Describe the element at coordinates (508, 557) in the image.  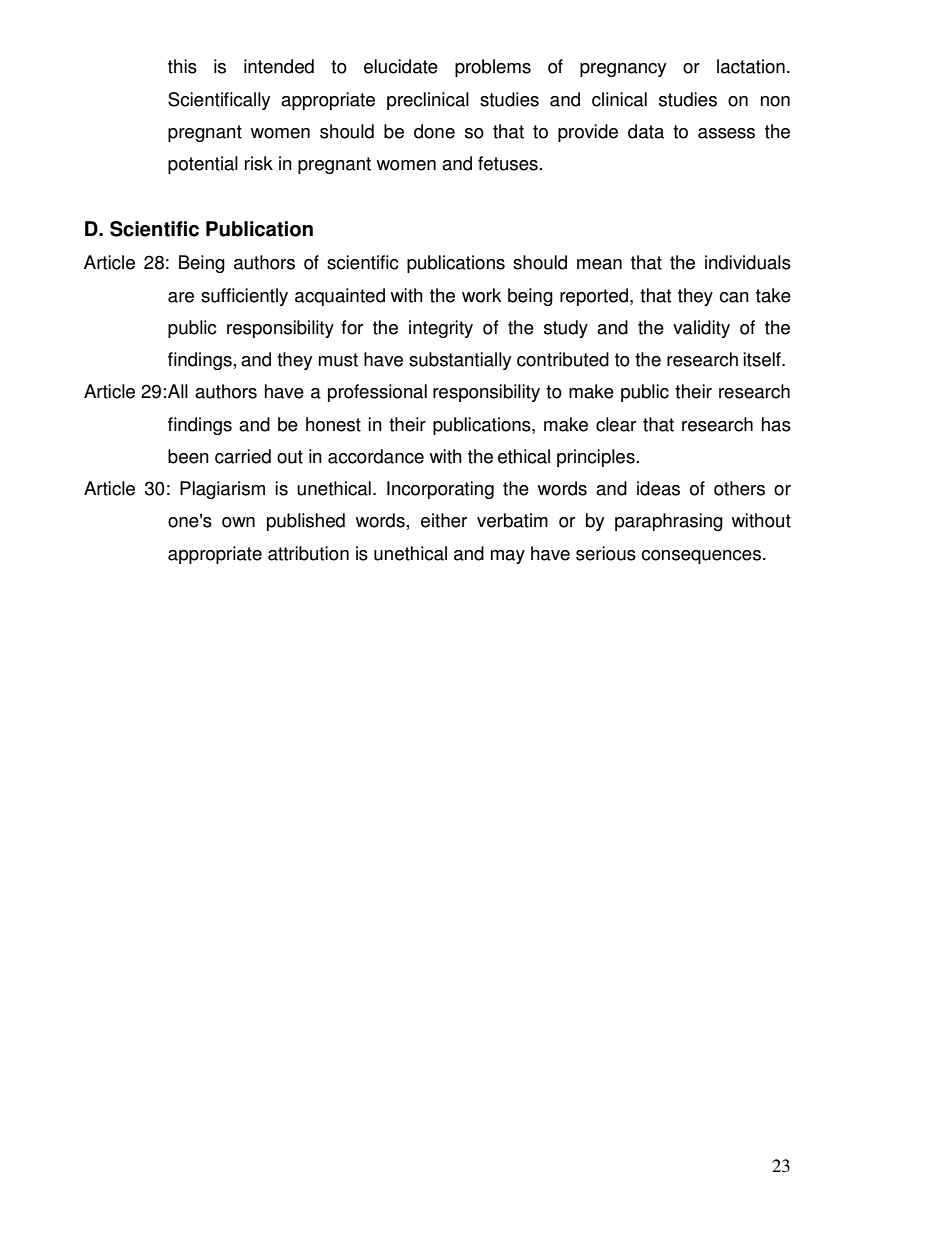
I see `may` at that location.
